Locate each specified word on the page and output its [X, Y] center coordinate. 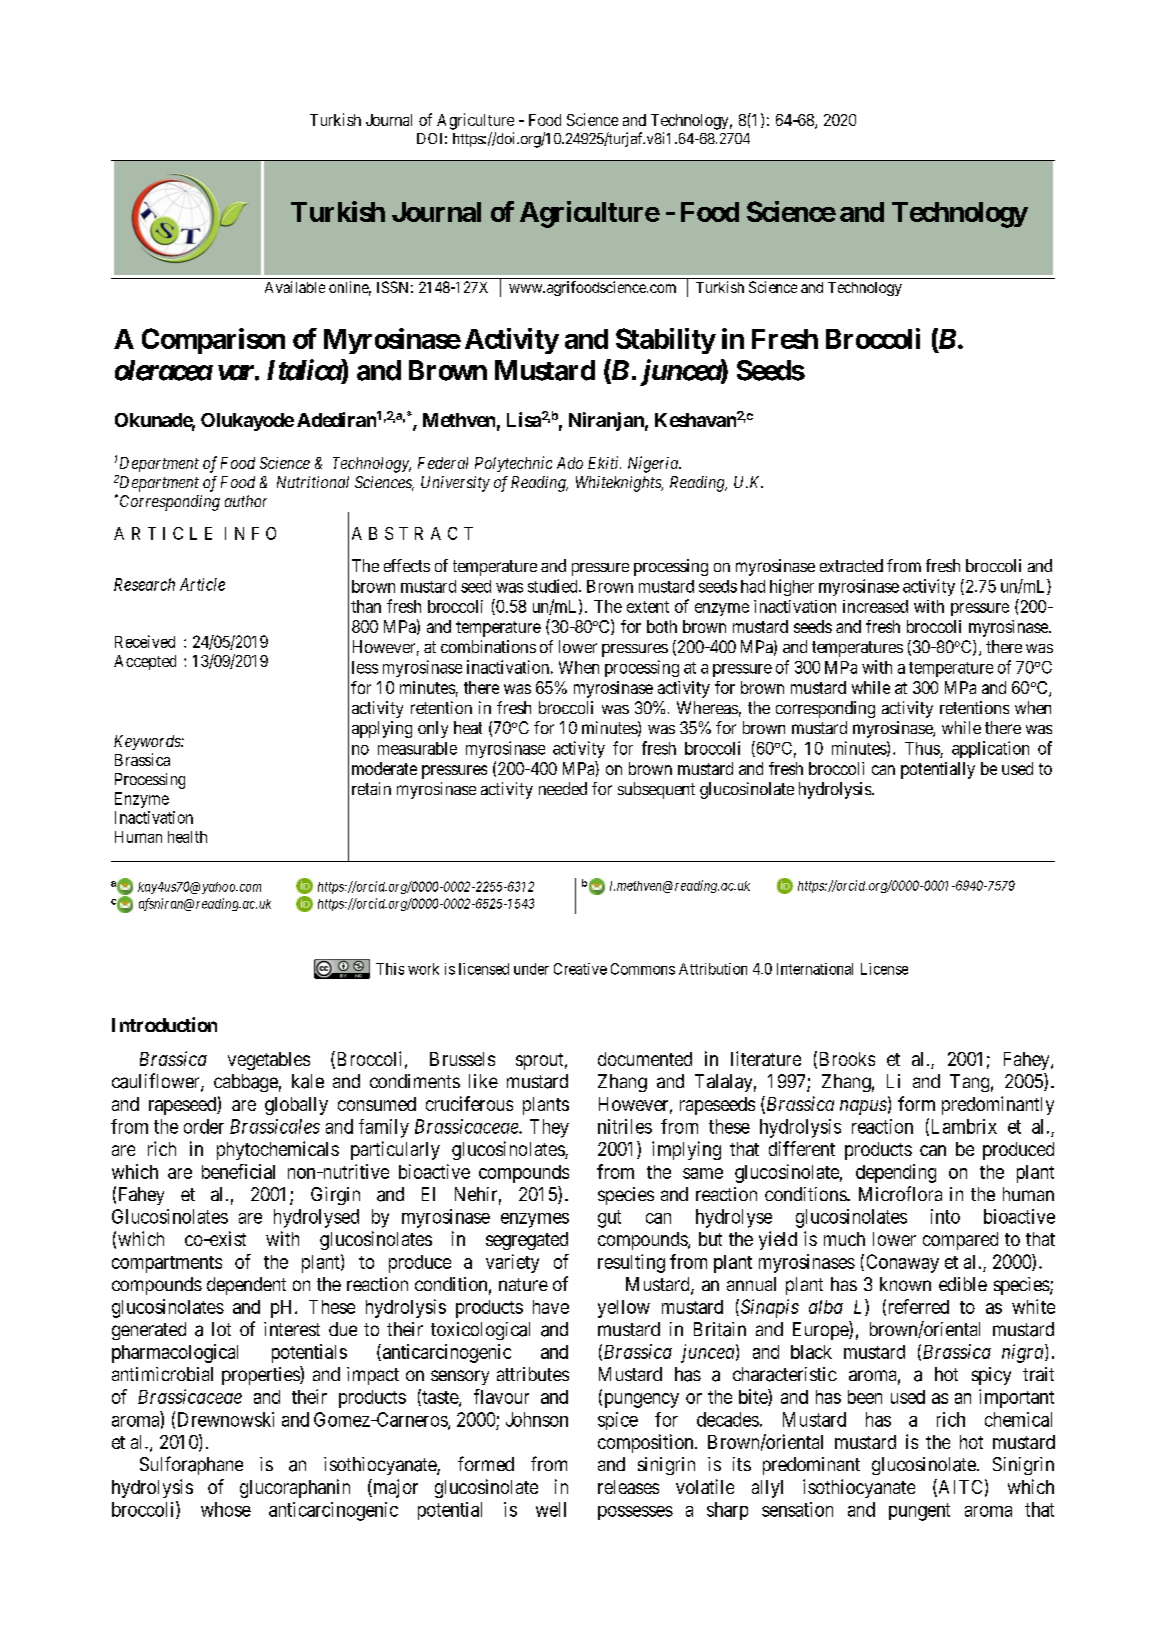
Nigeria [654, 464]
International [815, 969]
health [187, 837]
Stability [666, 341]
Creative [580, 969]
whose [226, 1509]
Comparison [213, 341]
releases [628, 1487]
